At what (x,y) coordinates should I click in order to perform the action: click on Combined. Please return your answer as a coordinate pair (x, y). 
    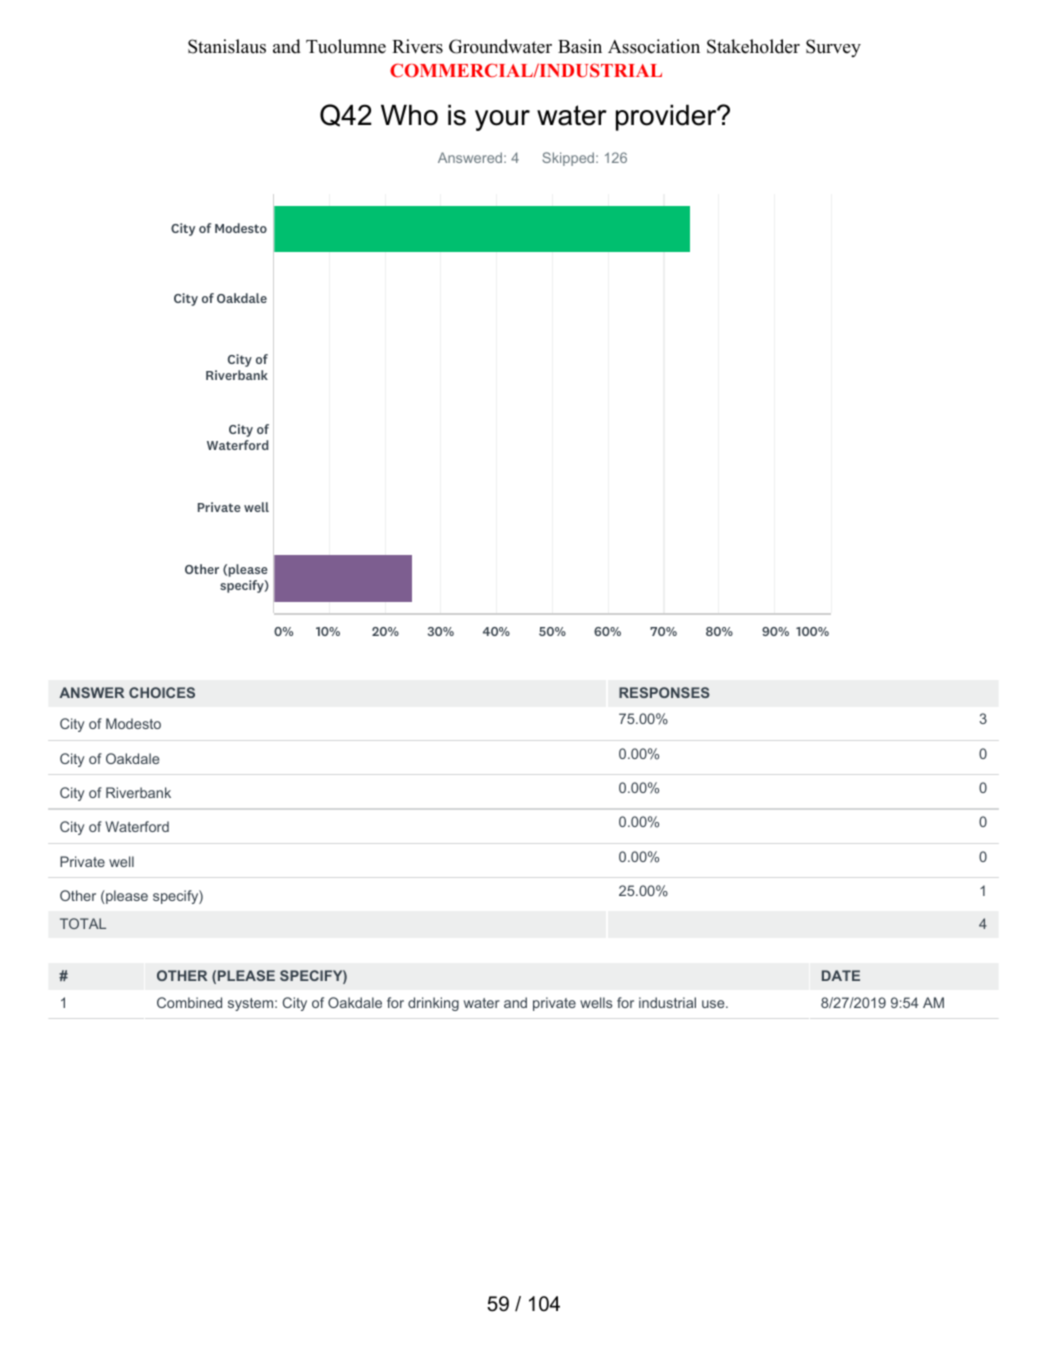
    Looking at the image, I should click on (189, 1002).
